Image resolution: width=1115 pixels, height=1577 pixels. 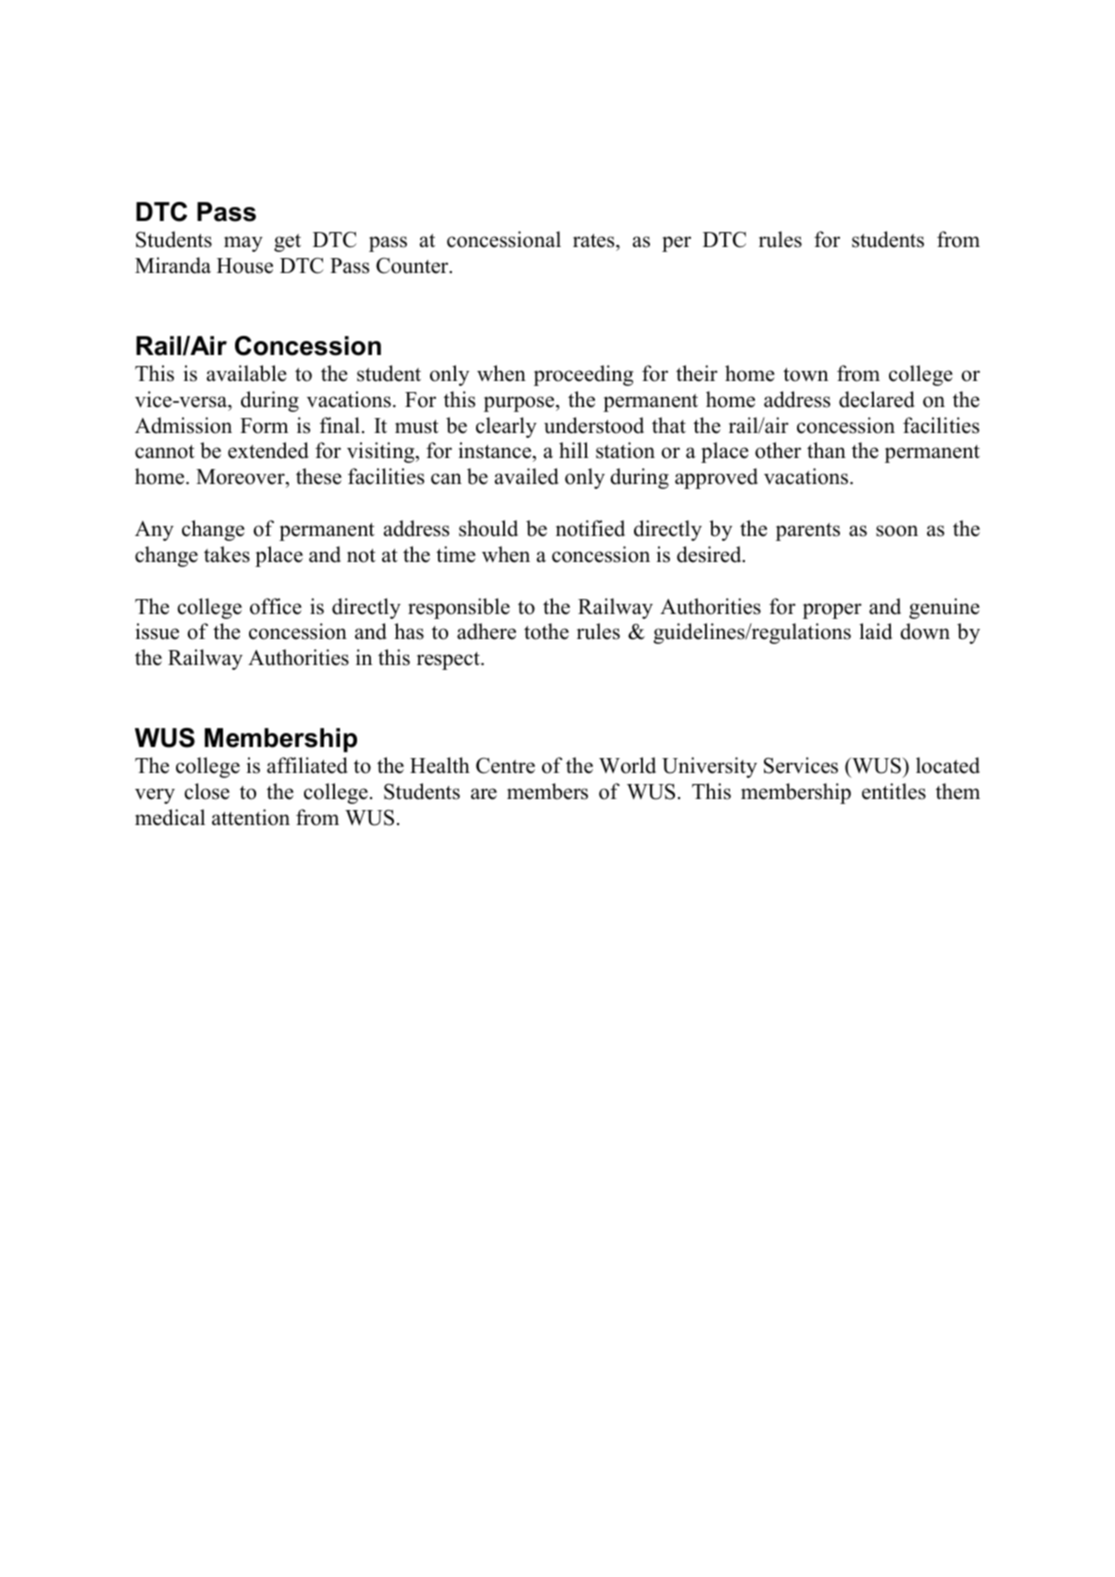 What do you see at coordinates (546, 631) in the screenshot?
I see `tothe` at bounding box center [546, 631].
